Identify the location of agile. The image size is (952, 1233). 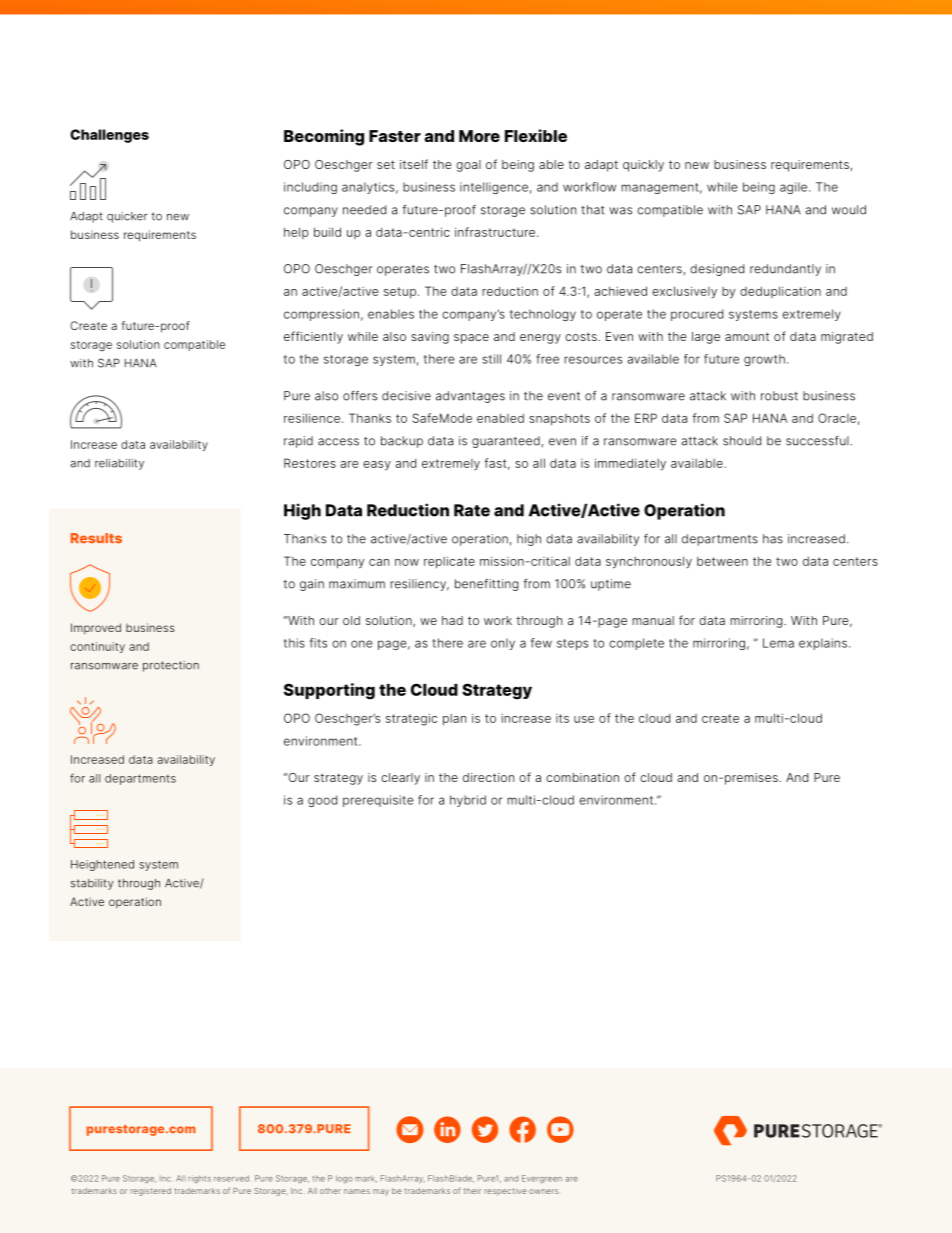
(795, 188).
